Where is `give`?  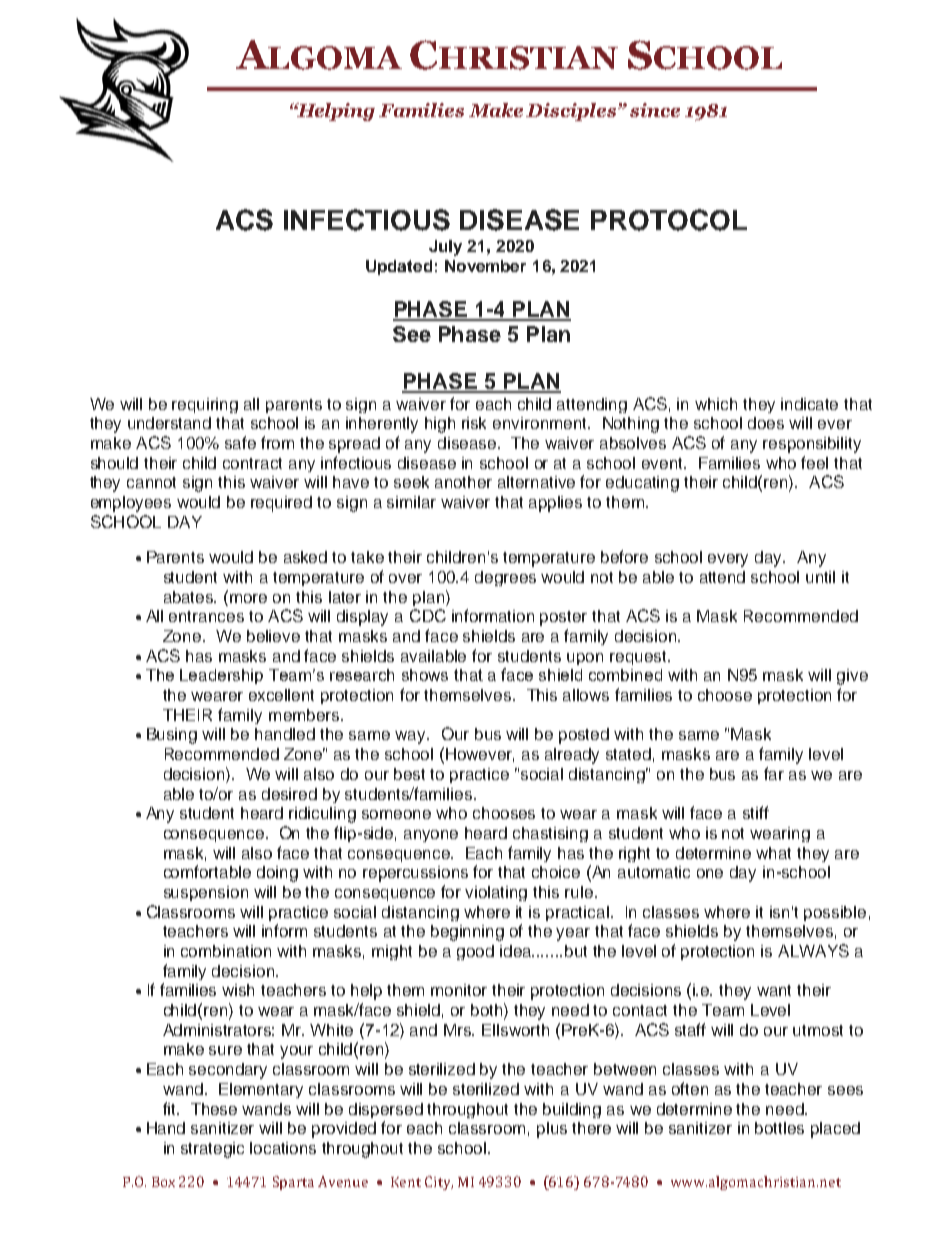 give is located at coordinates (852, 677).
